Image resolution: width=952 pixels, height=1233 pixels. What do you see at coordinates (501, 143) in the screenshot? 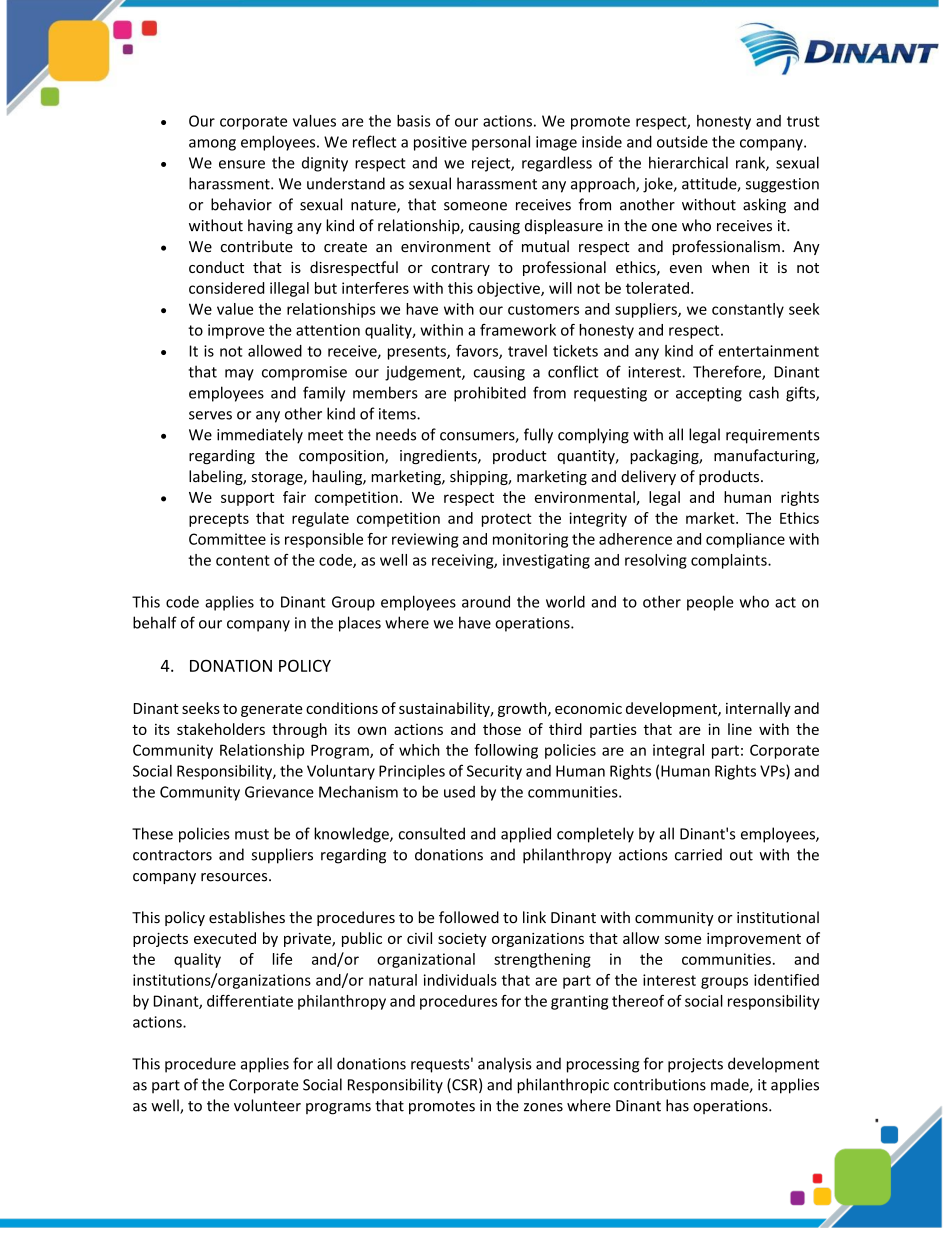
I see `personal` at bounding box center [501, 143].
